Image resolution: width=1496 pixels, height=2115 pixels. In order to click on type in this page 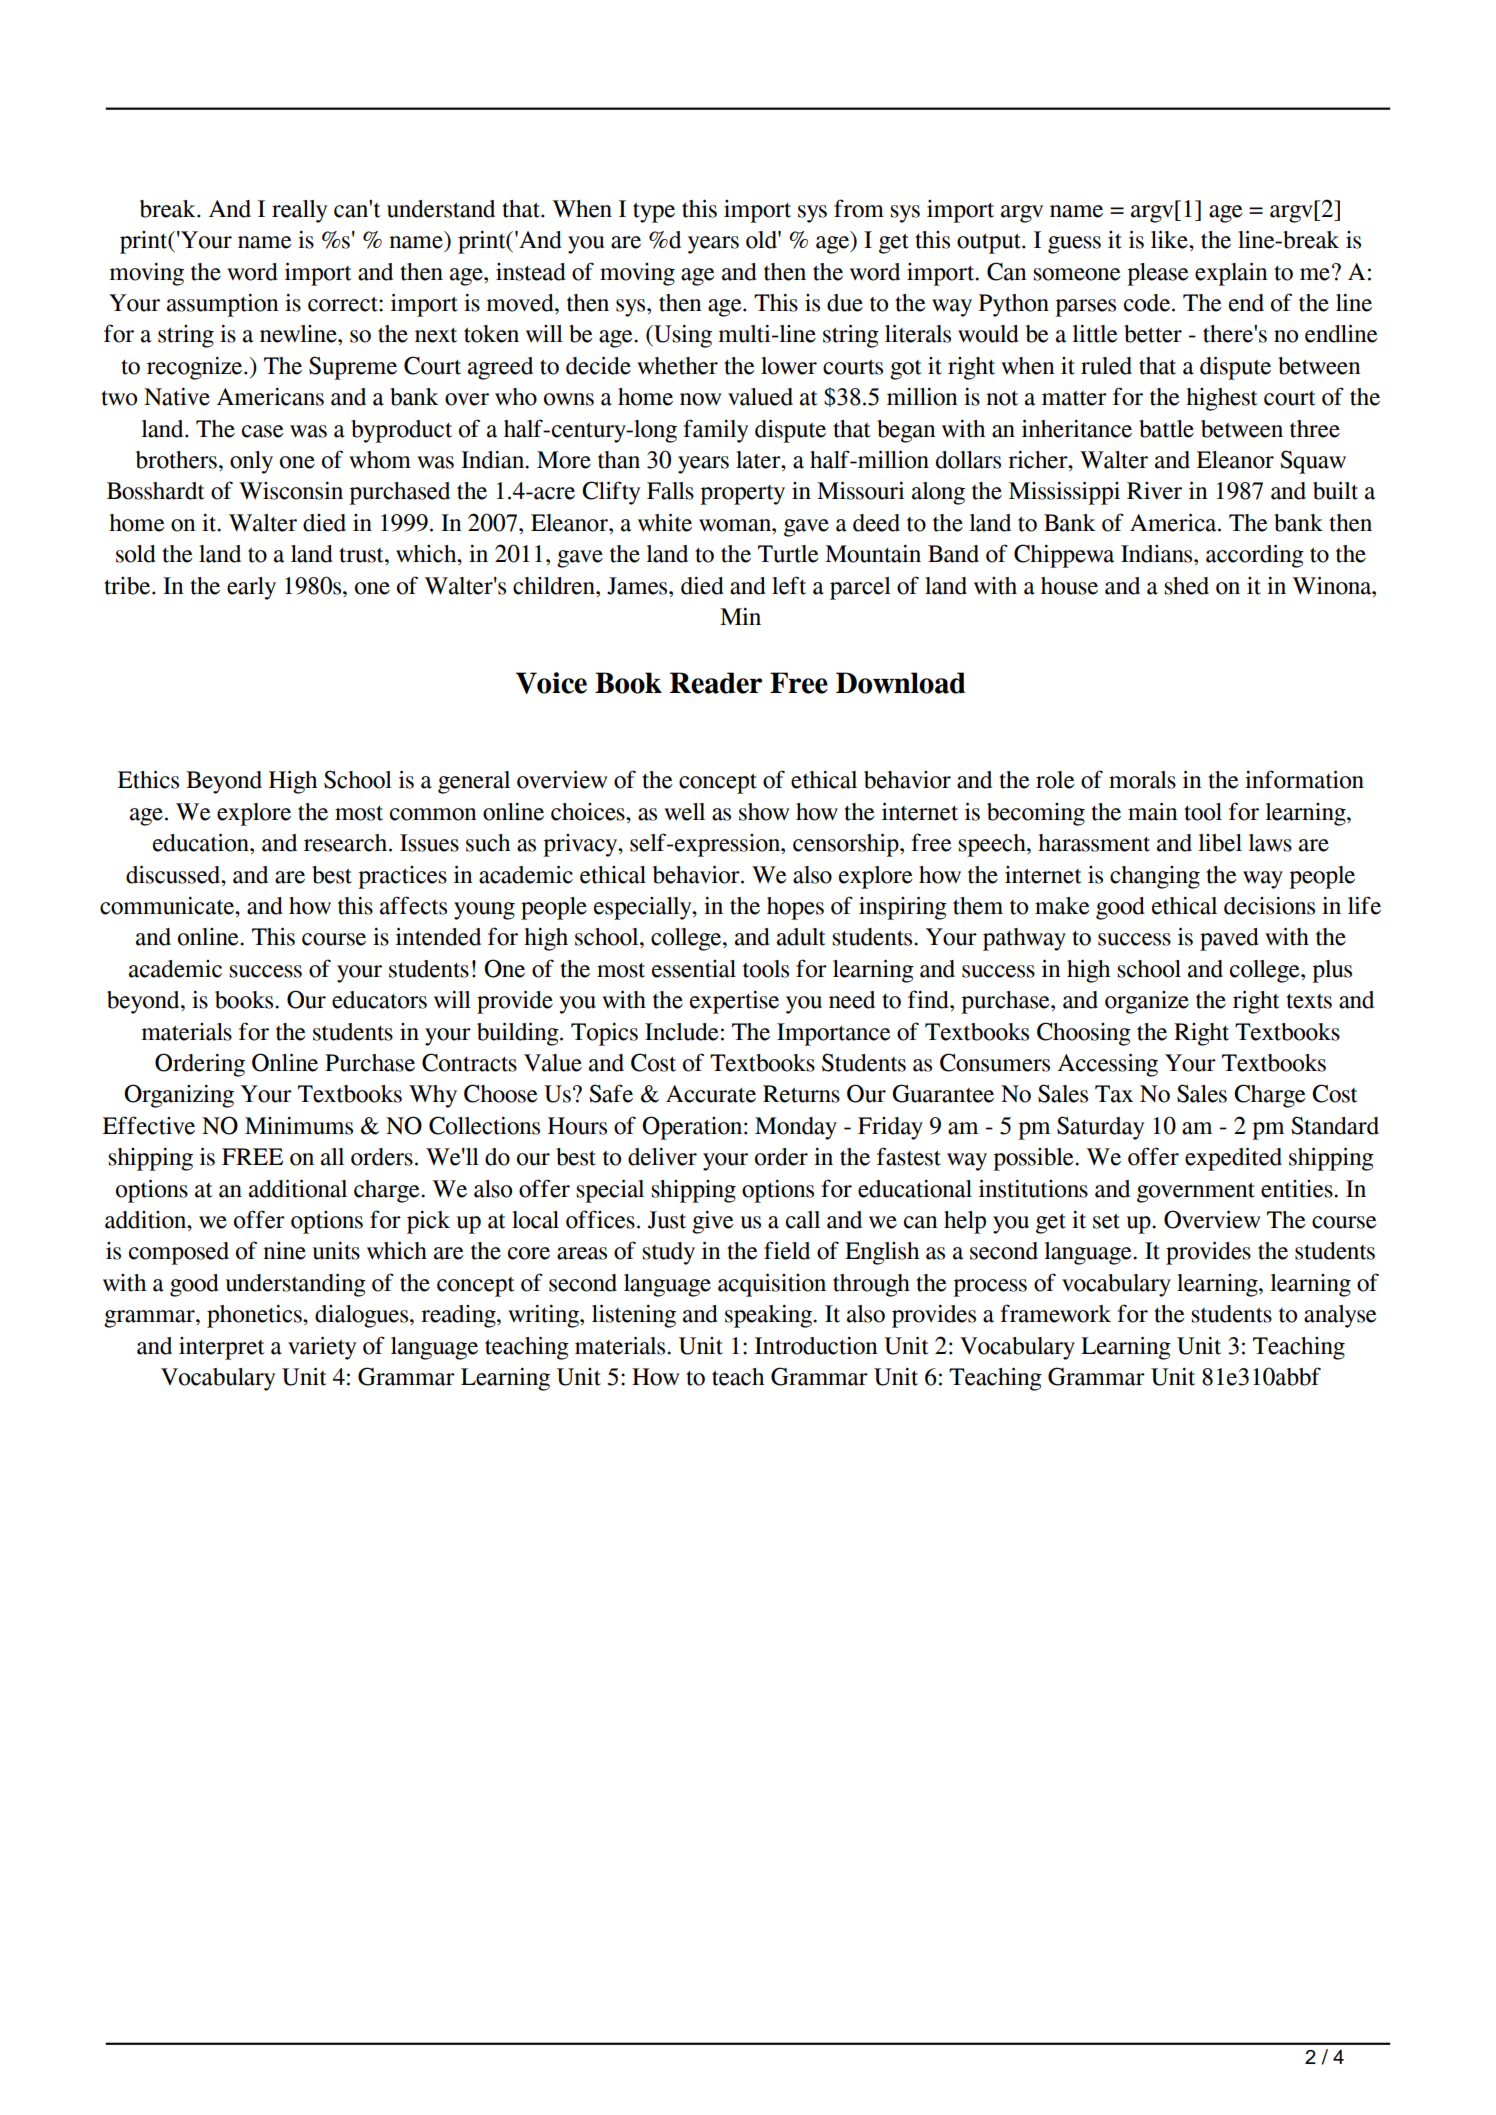, I will do `click(654, 213)`.
